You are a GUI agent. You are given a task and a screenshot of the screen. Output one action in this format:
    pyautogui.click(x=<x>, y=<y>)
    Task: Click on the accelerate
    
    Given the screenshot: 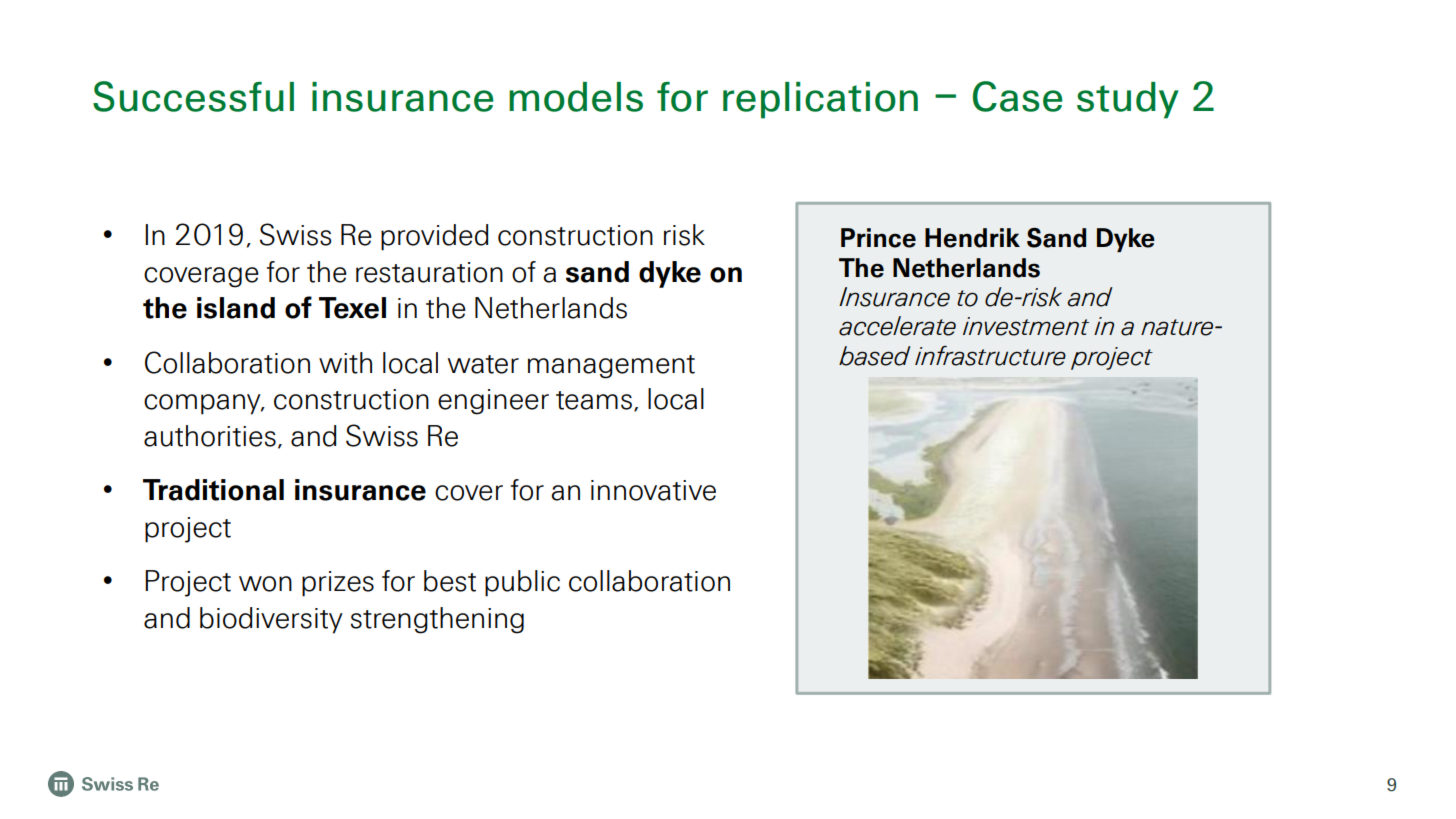 What is the action you would take?
    pyautogui.click(x=897, y=326)
